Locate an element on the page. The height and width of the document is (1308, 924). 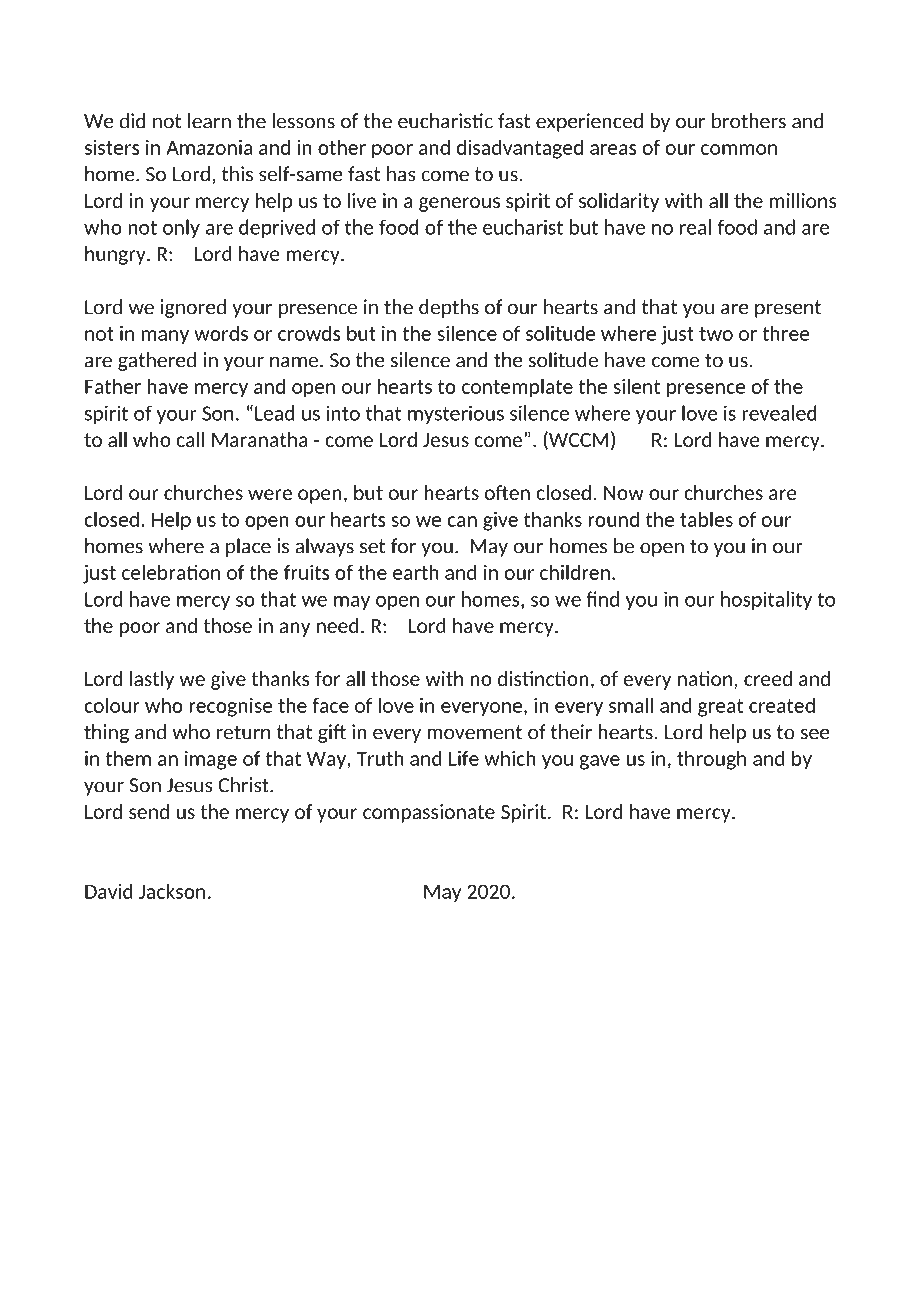
Jackson is located at coordinates (172, 891).
